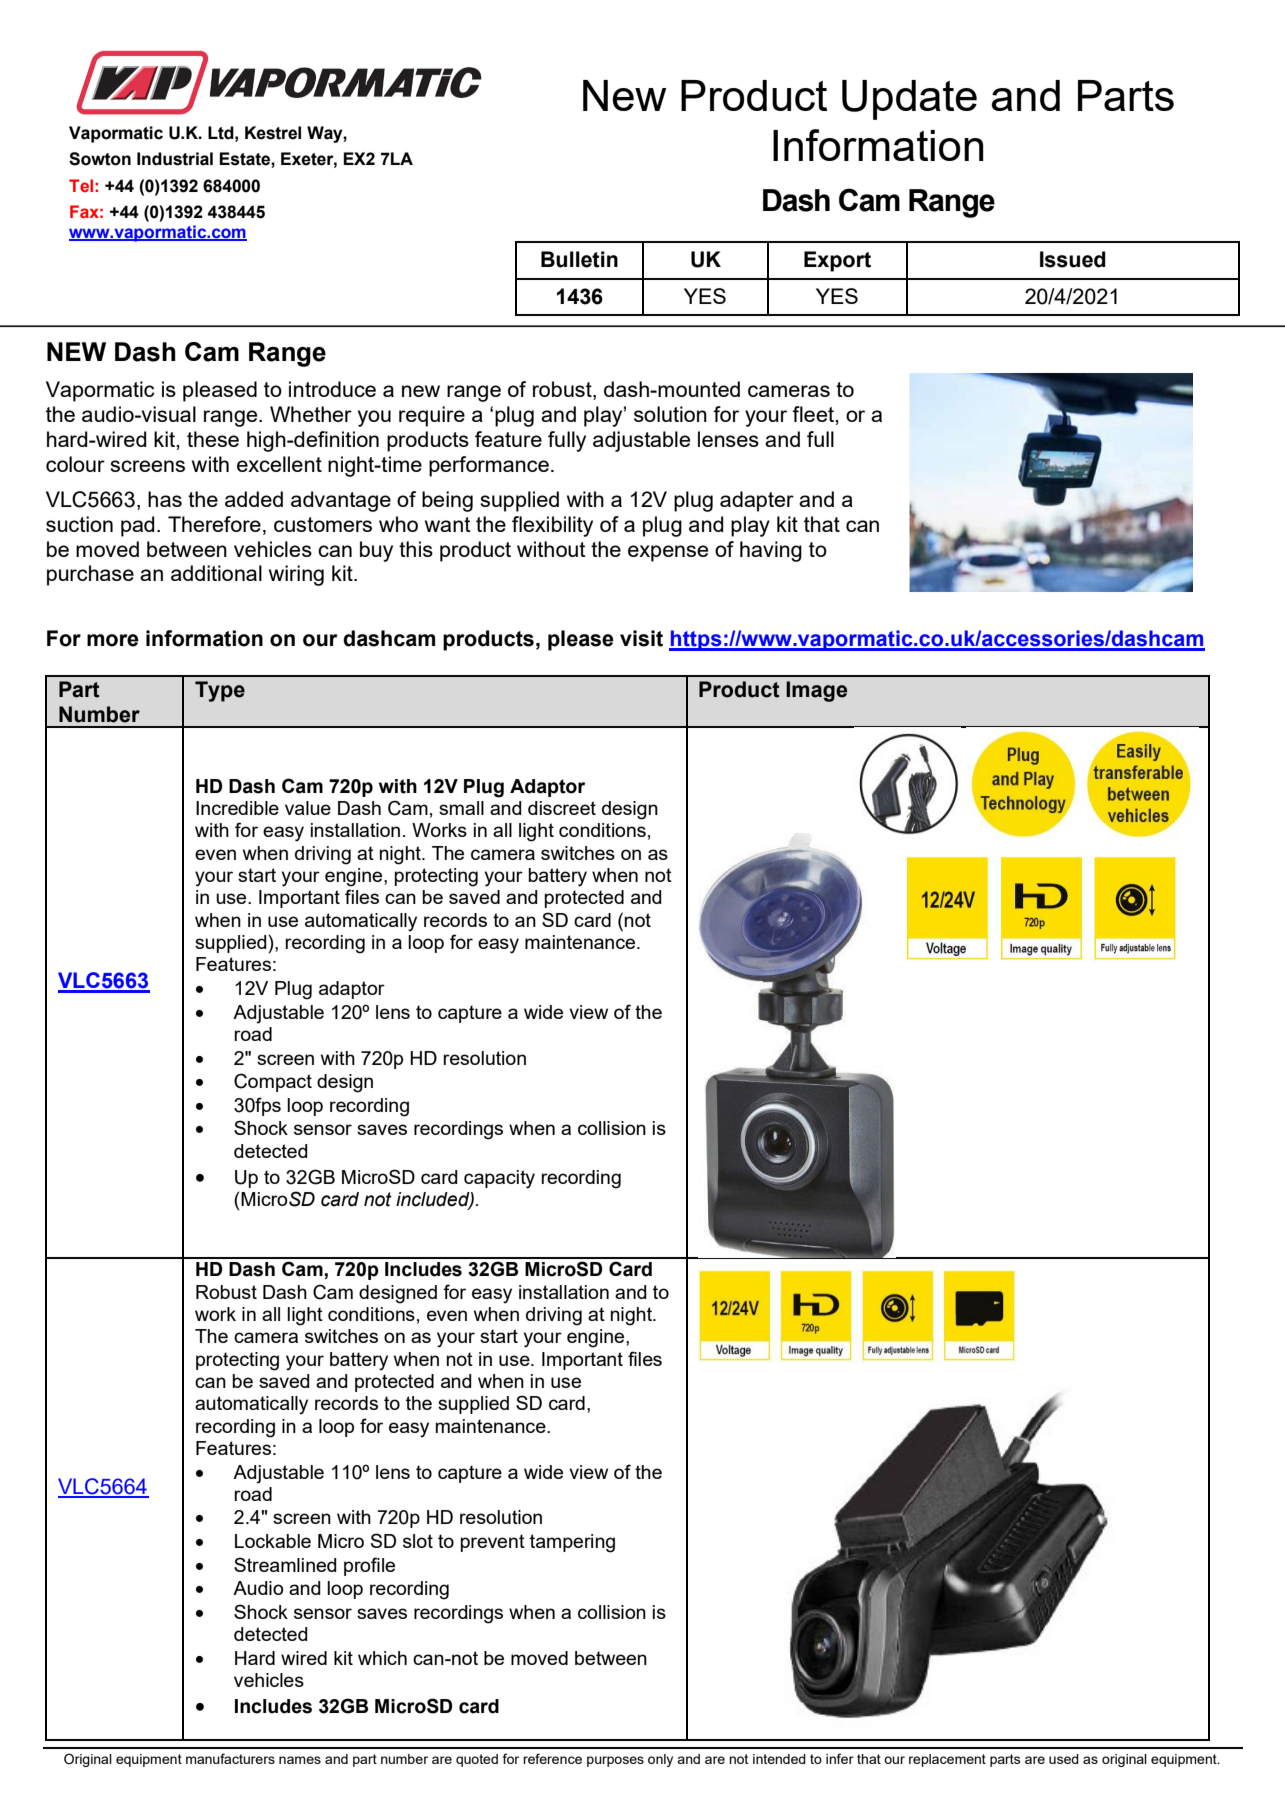  Describe the element at coordinates (552, 1758) in the screenshot. I see `reference` at that location.
